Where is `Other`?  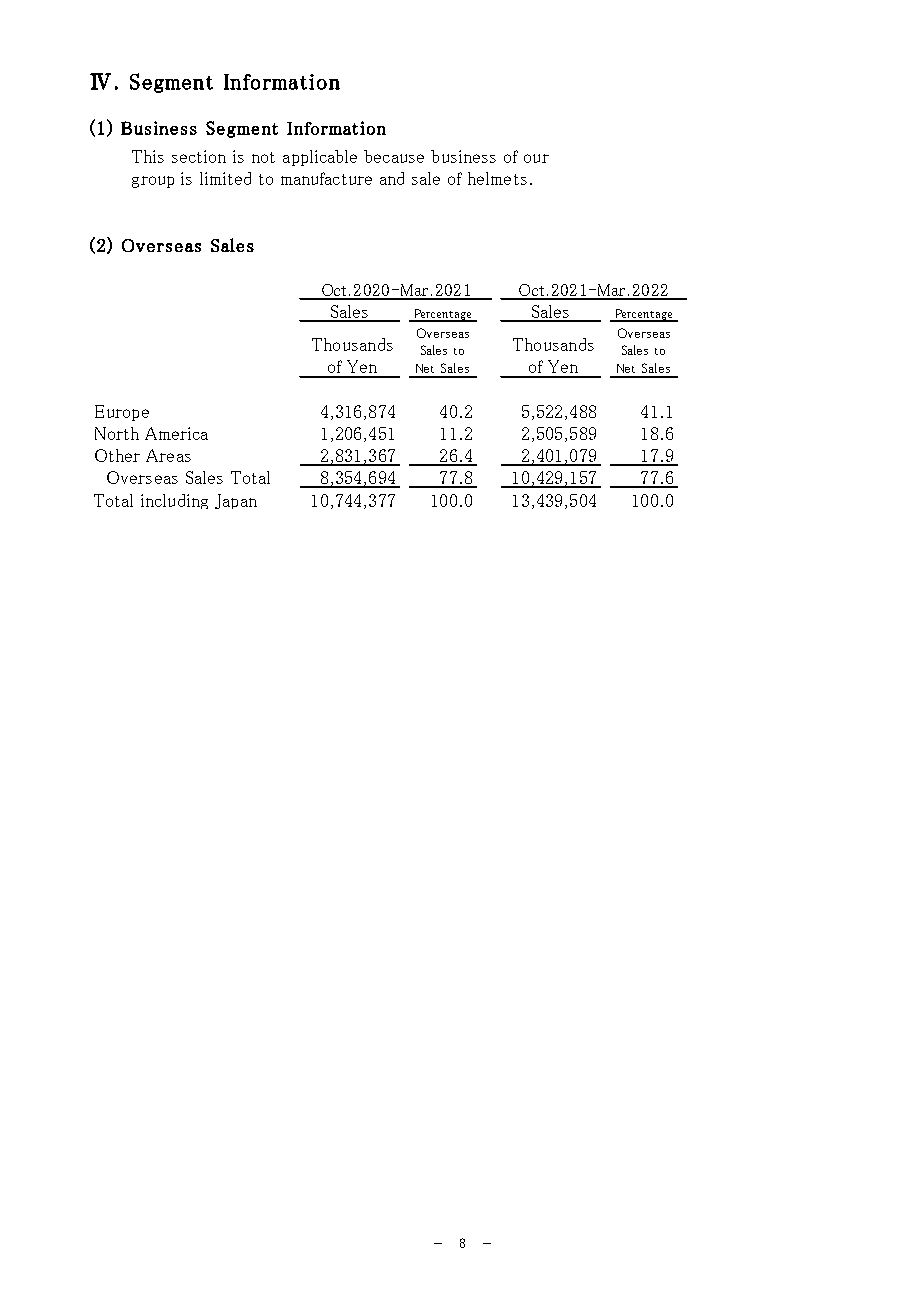 Other is located at coordinates (117, 455).
